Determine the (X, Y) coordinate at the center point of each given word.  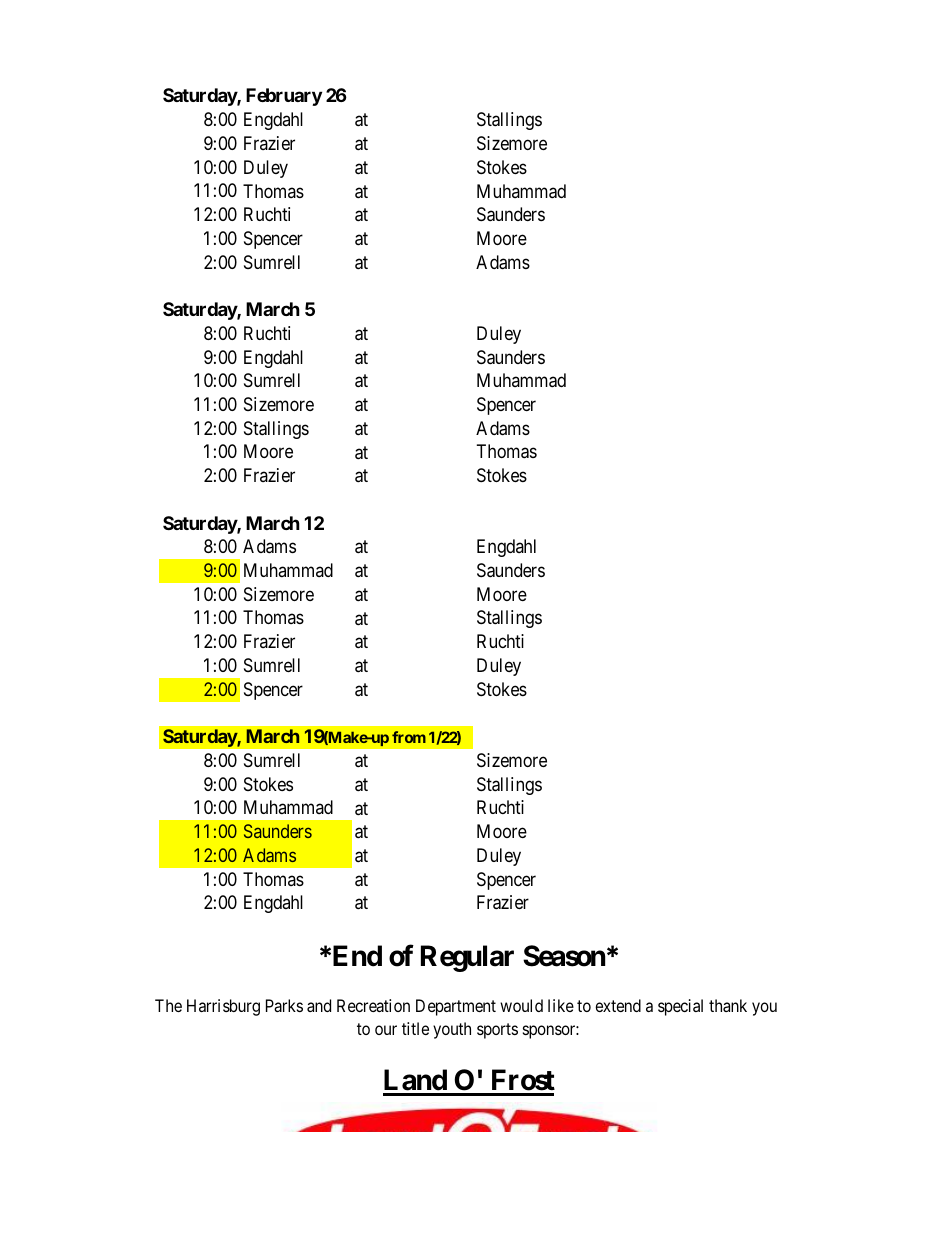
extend (618, 1005)
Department (456, 1007)
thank (728, 1005)
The (168, 1005)
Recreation (373, 1005)
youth (452, 1030)
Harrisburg (223, 1007)
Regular (467, 958)
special (680, 1007)
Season (564, 956)
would (521, 1005)
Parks (284, 1005)
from (409, 737)
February (284, 97)
